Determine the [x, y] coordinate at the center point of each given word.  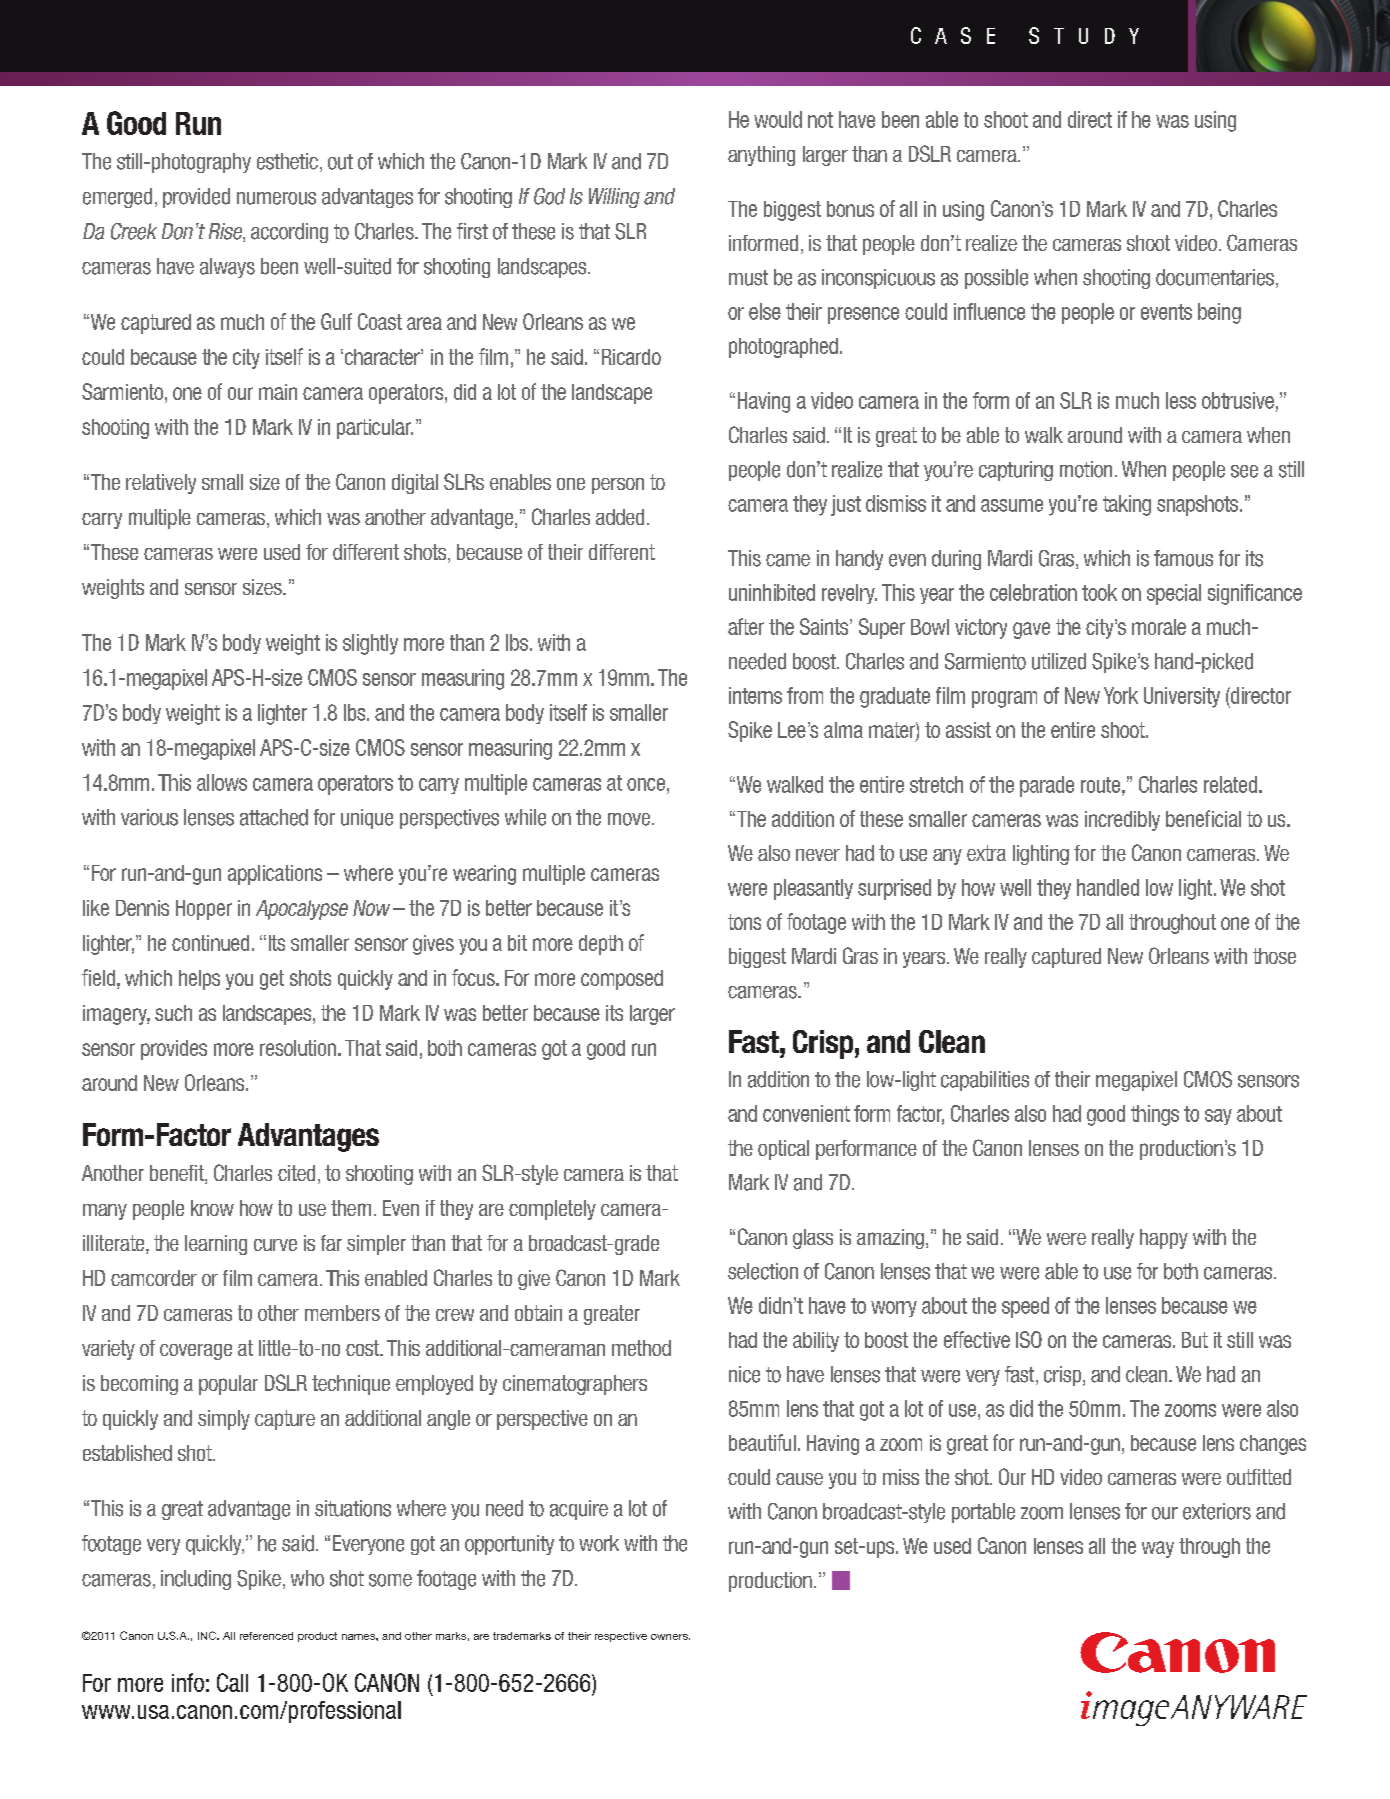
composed [622, 980]
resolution [298, 1048]
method [641, 1348]
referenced [266, 1636]
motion [1086, 469]
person [618, 486]
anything [761, 156]
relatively [161, 484]
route [1102, 785]
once [646, 784]
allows [222, 782]
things [1155, 1115]
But [1195, 1340]
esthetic [287, 161]
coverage [196, 1352]
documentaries [1215, 277]
